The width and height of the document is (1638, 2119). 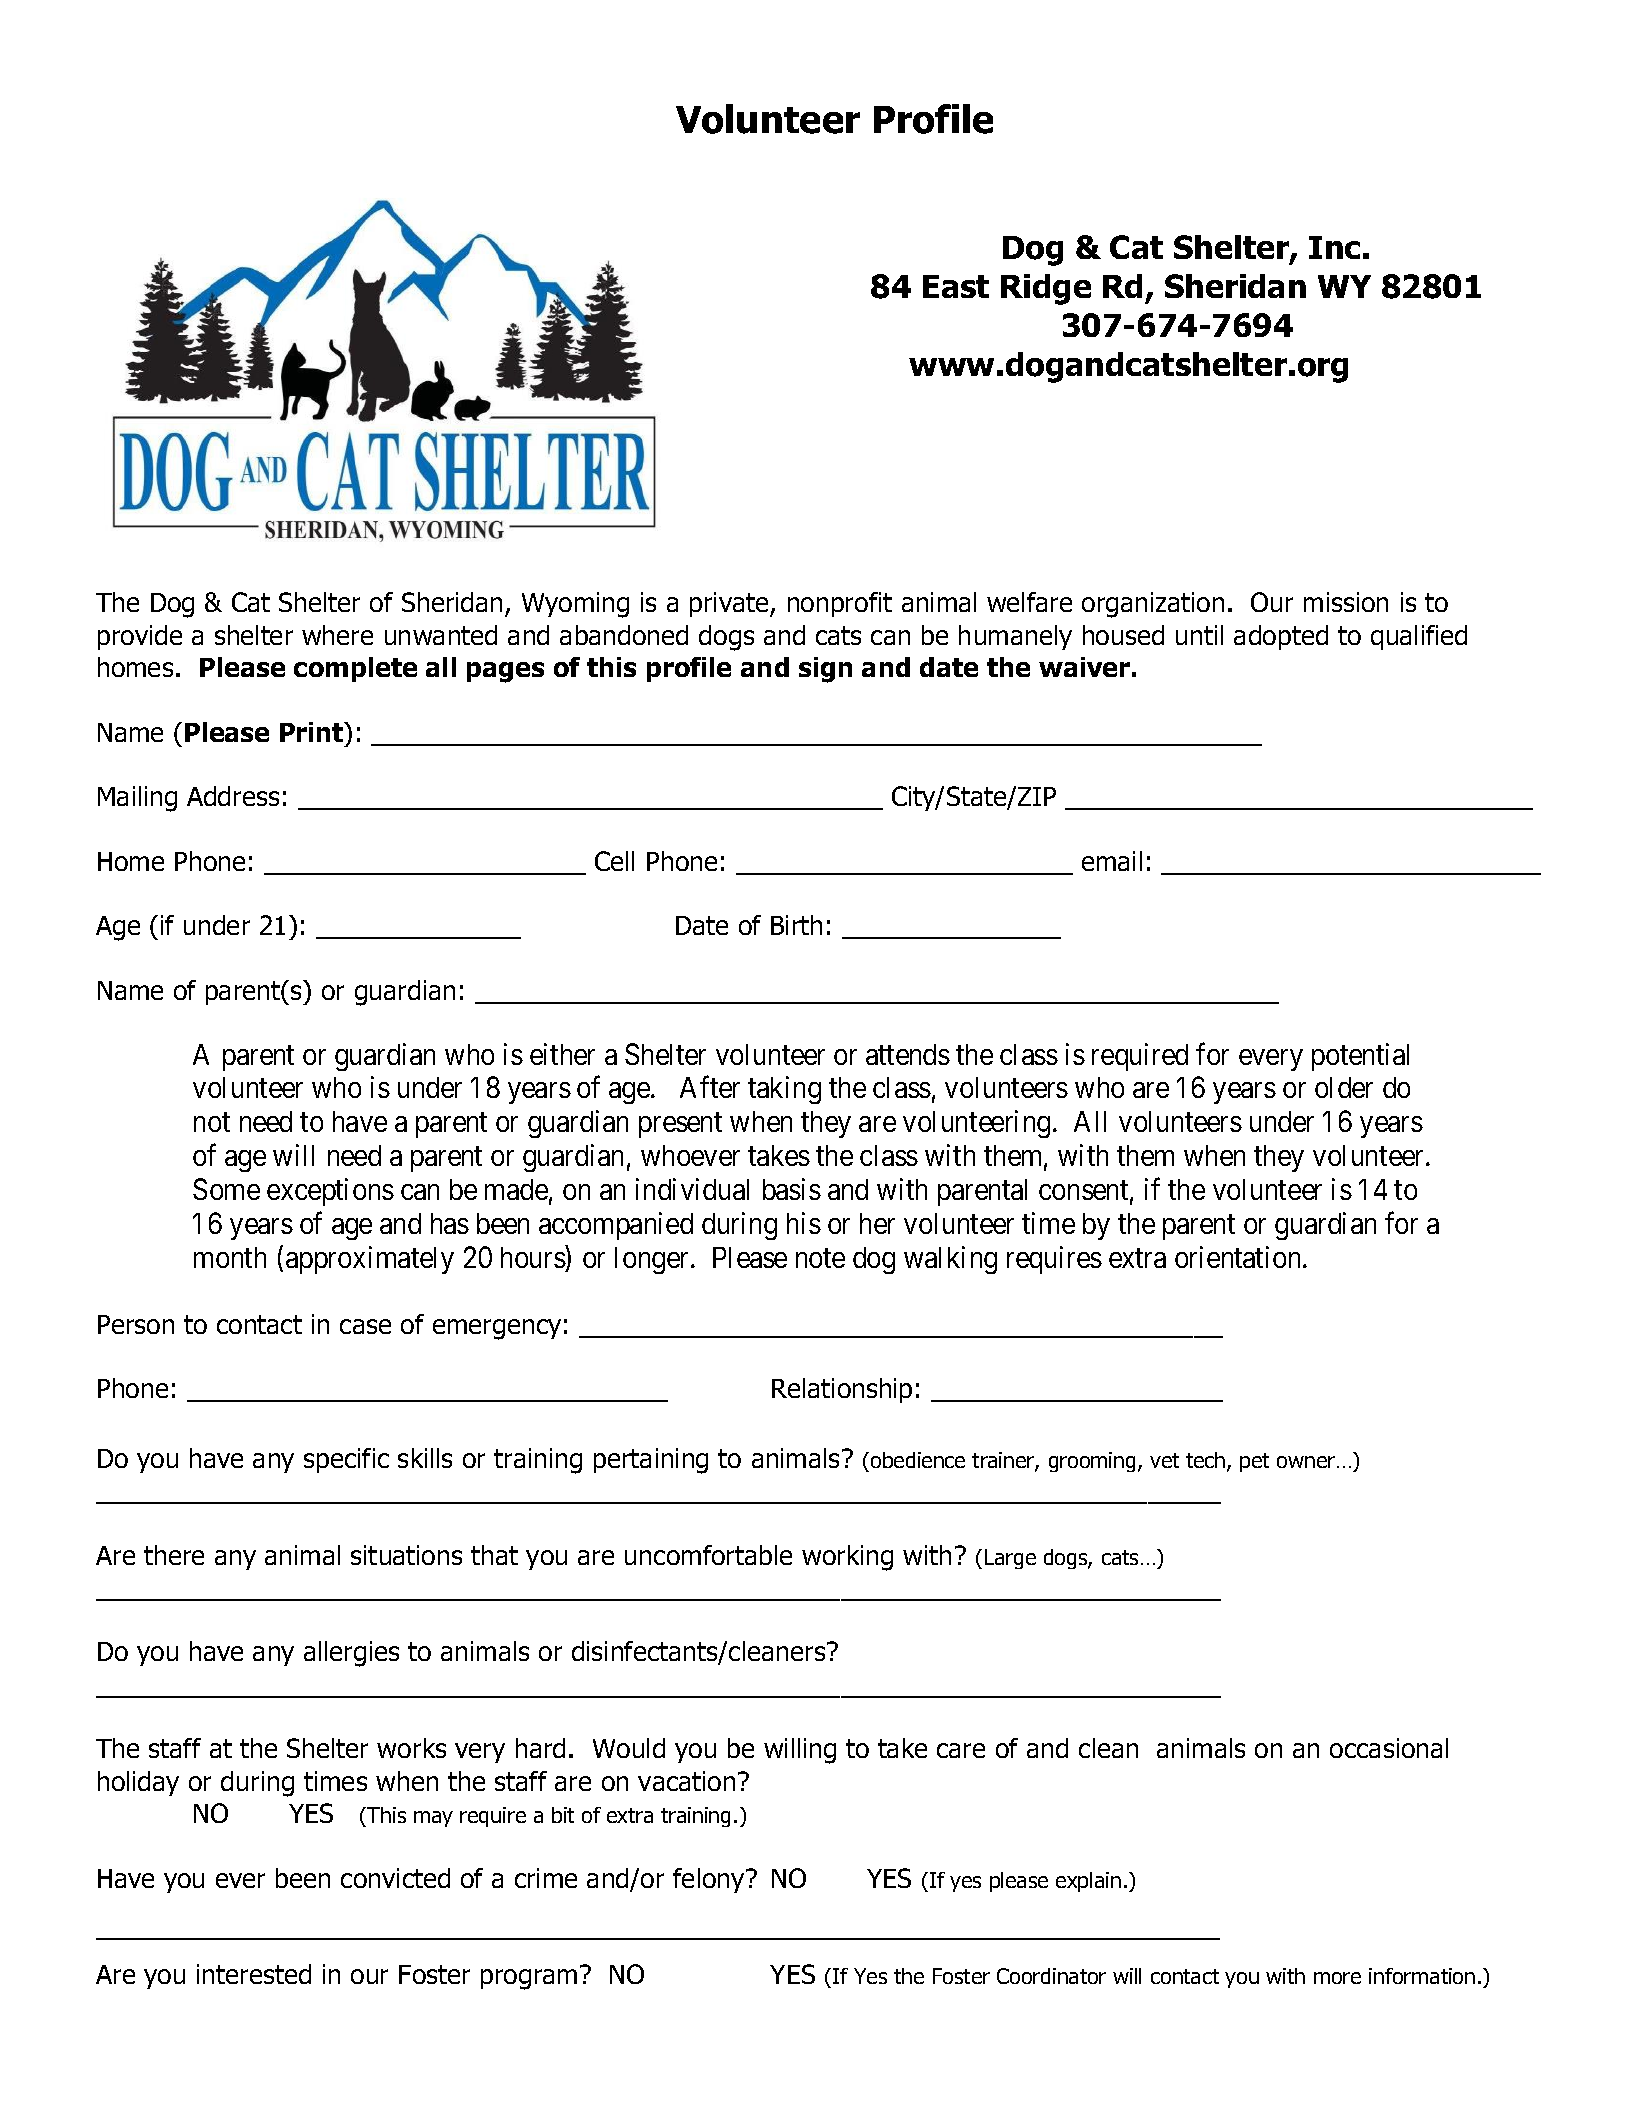 What do you see at coordinates (254, 1974) in the document?
I see `interested` at bounding box center [254, 1974].
